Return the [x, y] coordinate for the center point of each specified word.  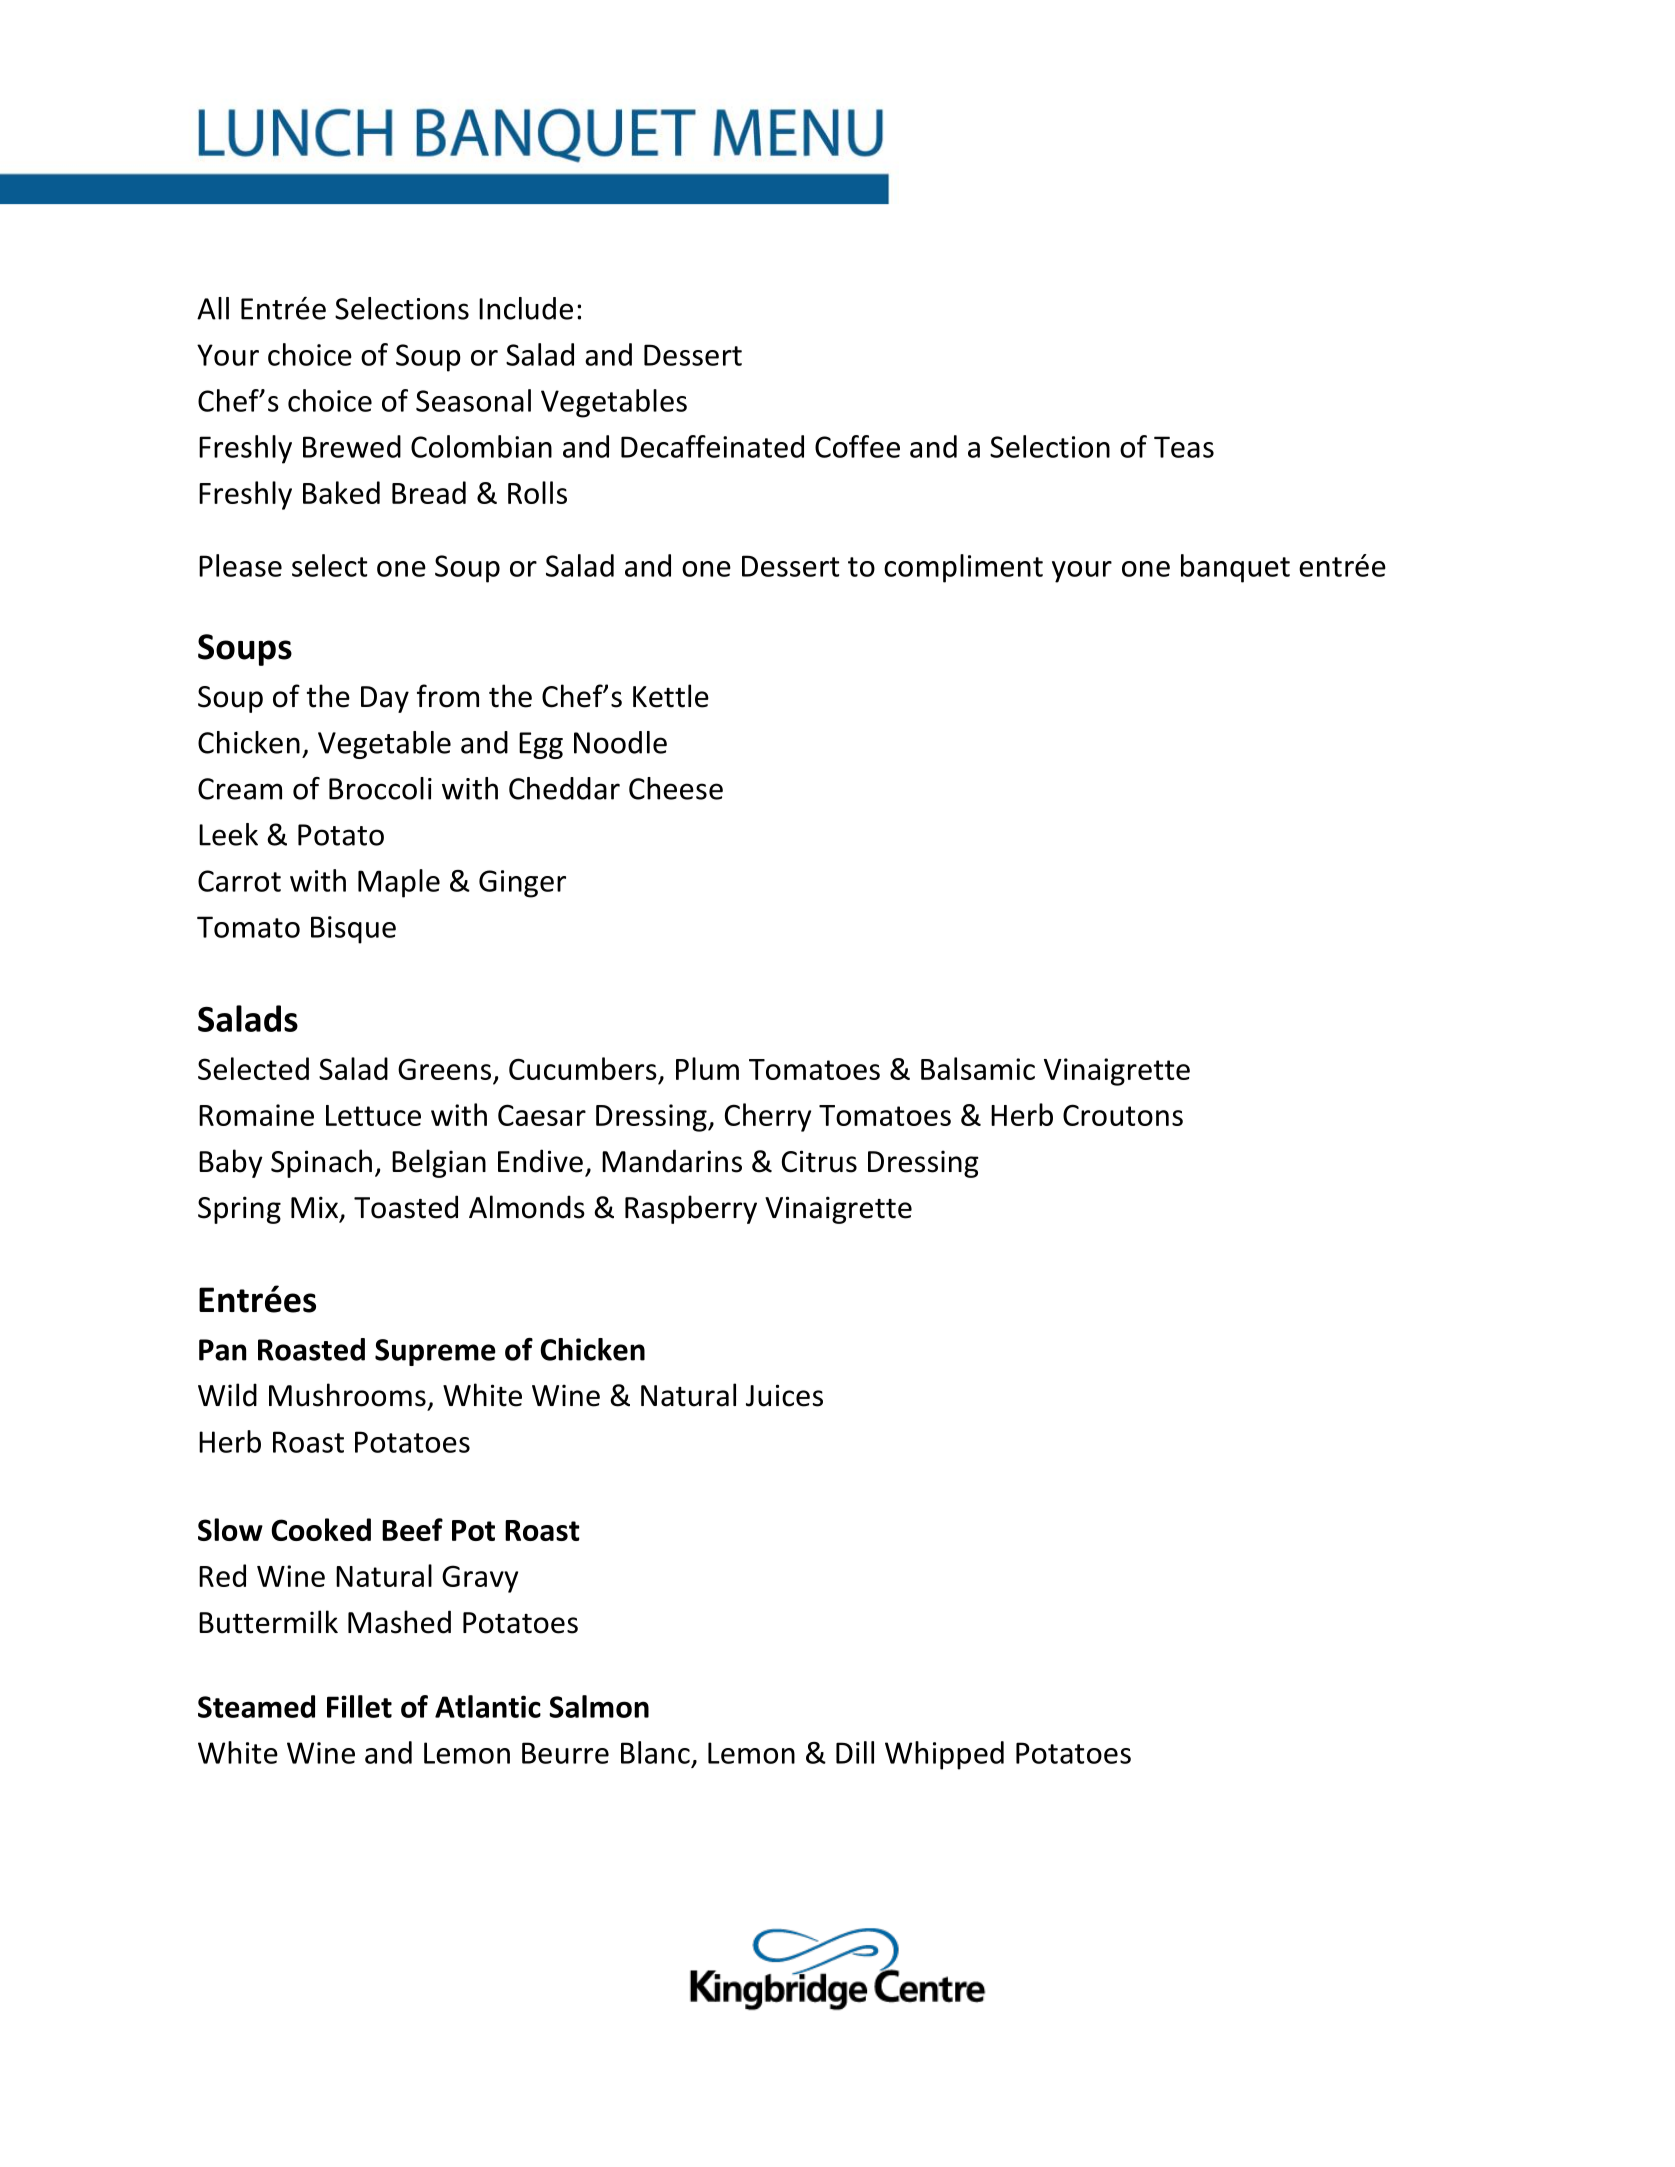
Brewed [352, 446]
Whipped [944, 1755]
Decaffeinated [712, 446]
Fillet [359, 1706]
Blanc [655, 1752]
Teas [1184, 447]
